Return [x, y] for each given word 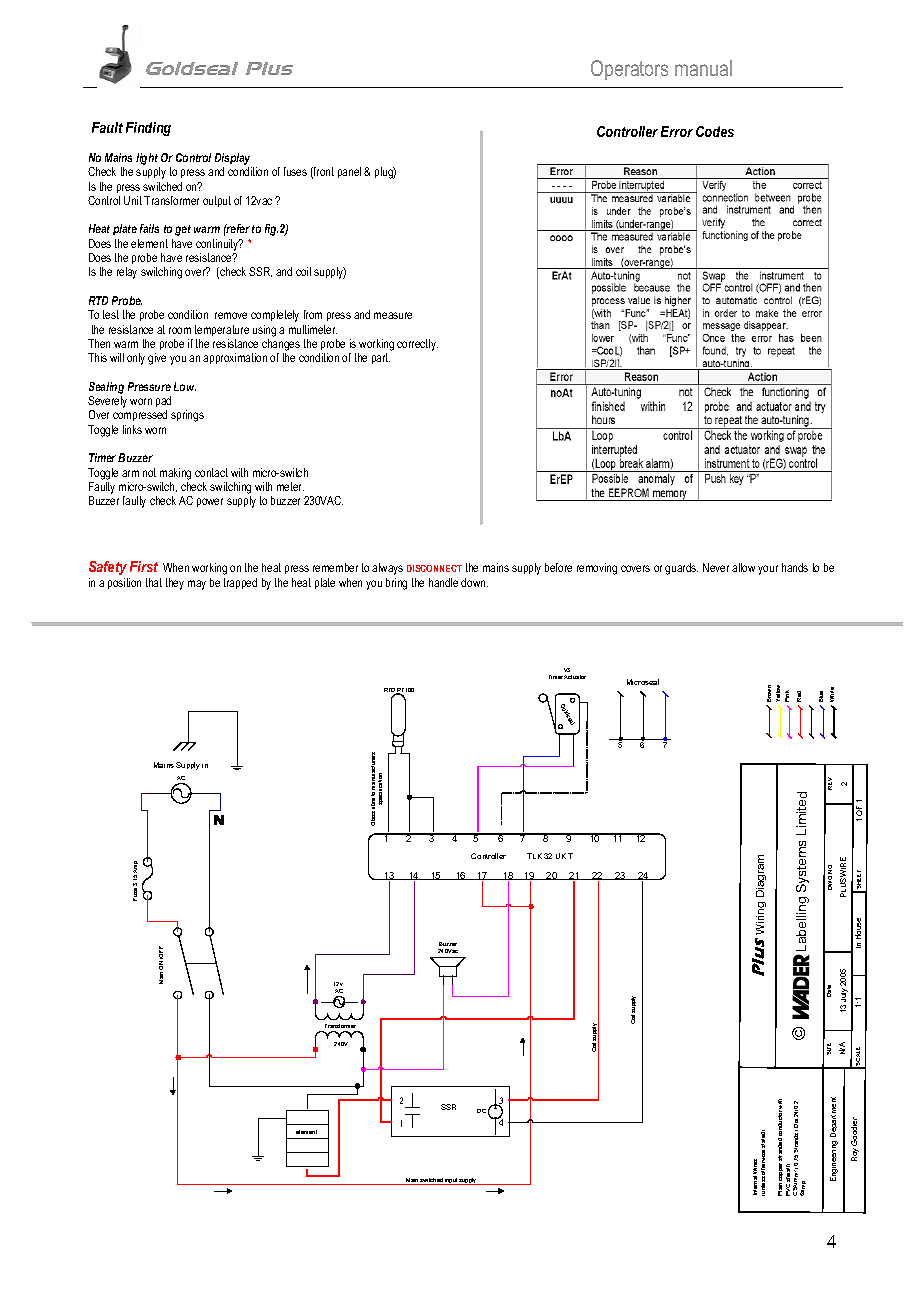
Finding [148, 129]
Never [716, 567]
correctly [417, 345]
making [175, 474]
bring [396, 584]
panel [349, 172]
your [768, 570]
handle [443, 582]
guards [681, 569]
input [451, 1181]
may [197, 585]
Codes [715, 131]
